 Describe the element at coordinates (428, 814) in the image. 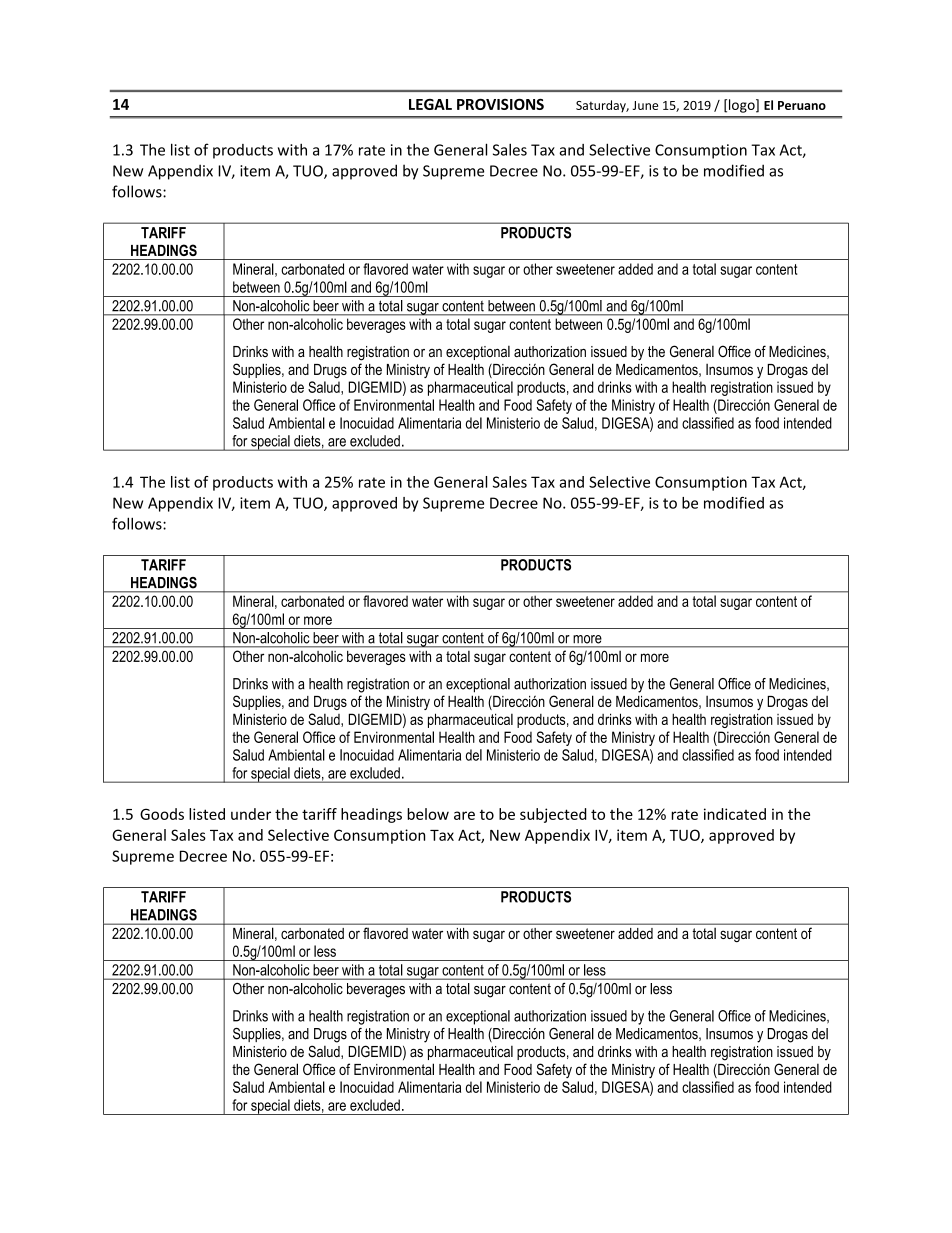

I see `below` at that location.
